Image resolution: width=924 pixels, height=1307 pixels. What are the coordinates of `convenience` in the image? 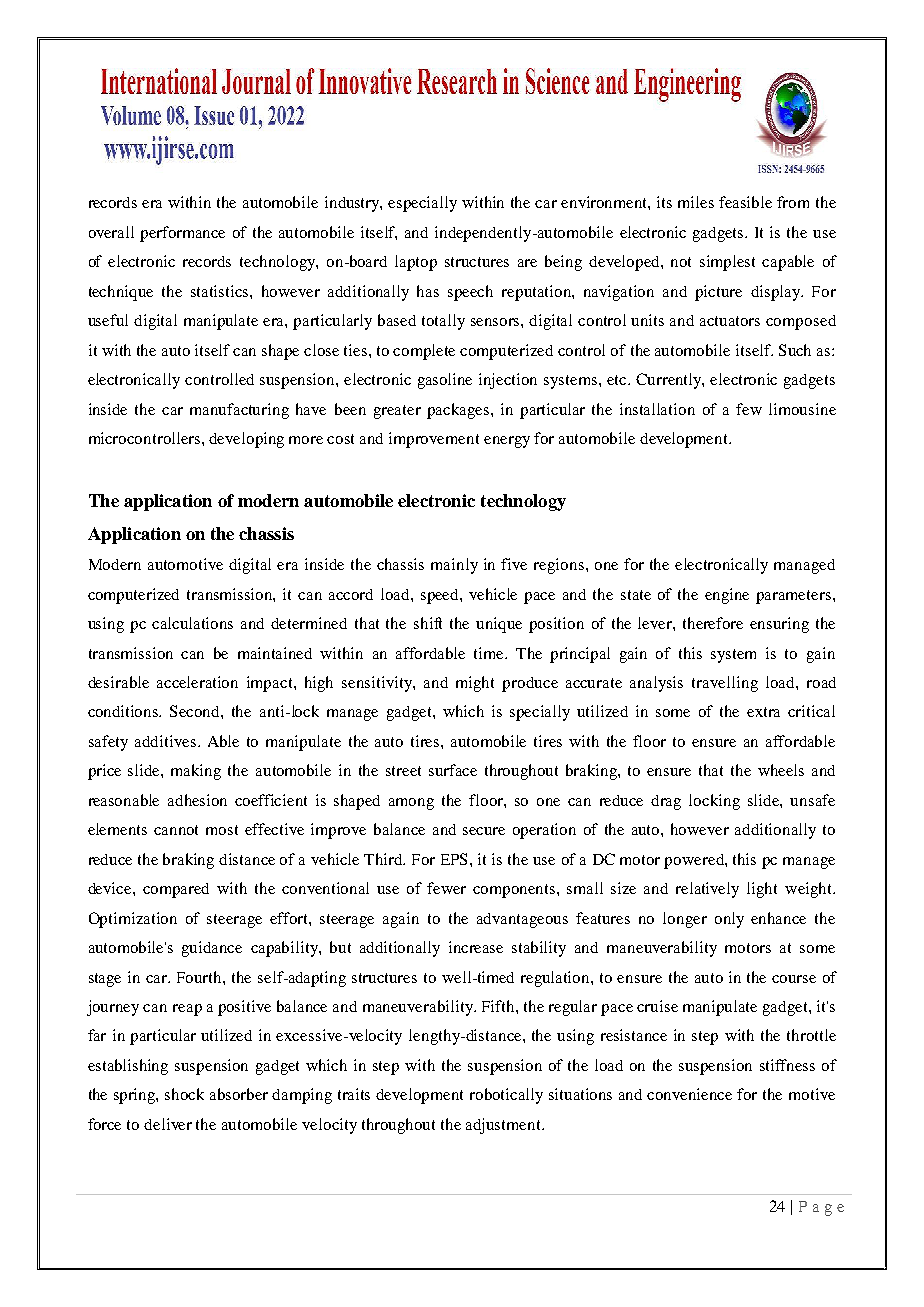 It's located at (689, 1094).
